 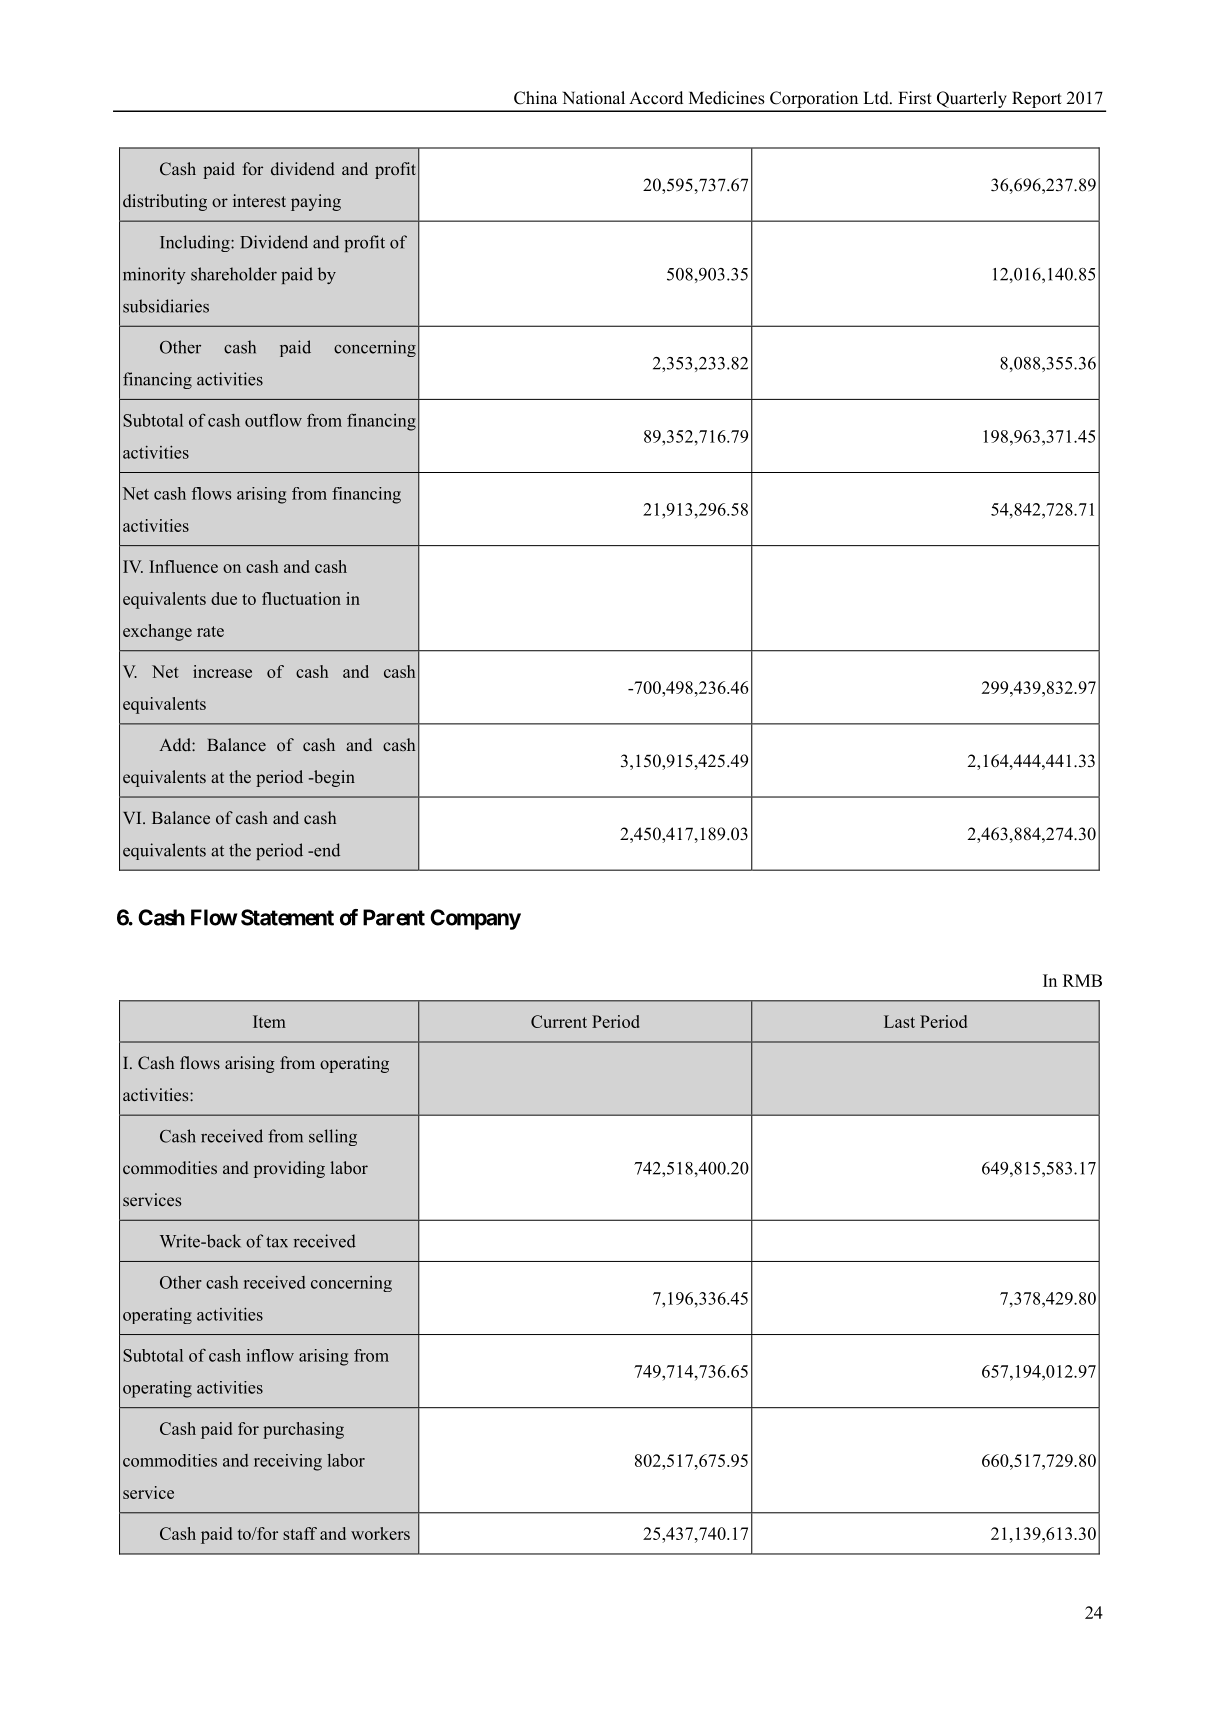 What do you see at coordinates (1082, 980) in the screenshot?
I see `RMB` at bounding box center [1082, 980].
